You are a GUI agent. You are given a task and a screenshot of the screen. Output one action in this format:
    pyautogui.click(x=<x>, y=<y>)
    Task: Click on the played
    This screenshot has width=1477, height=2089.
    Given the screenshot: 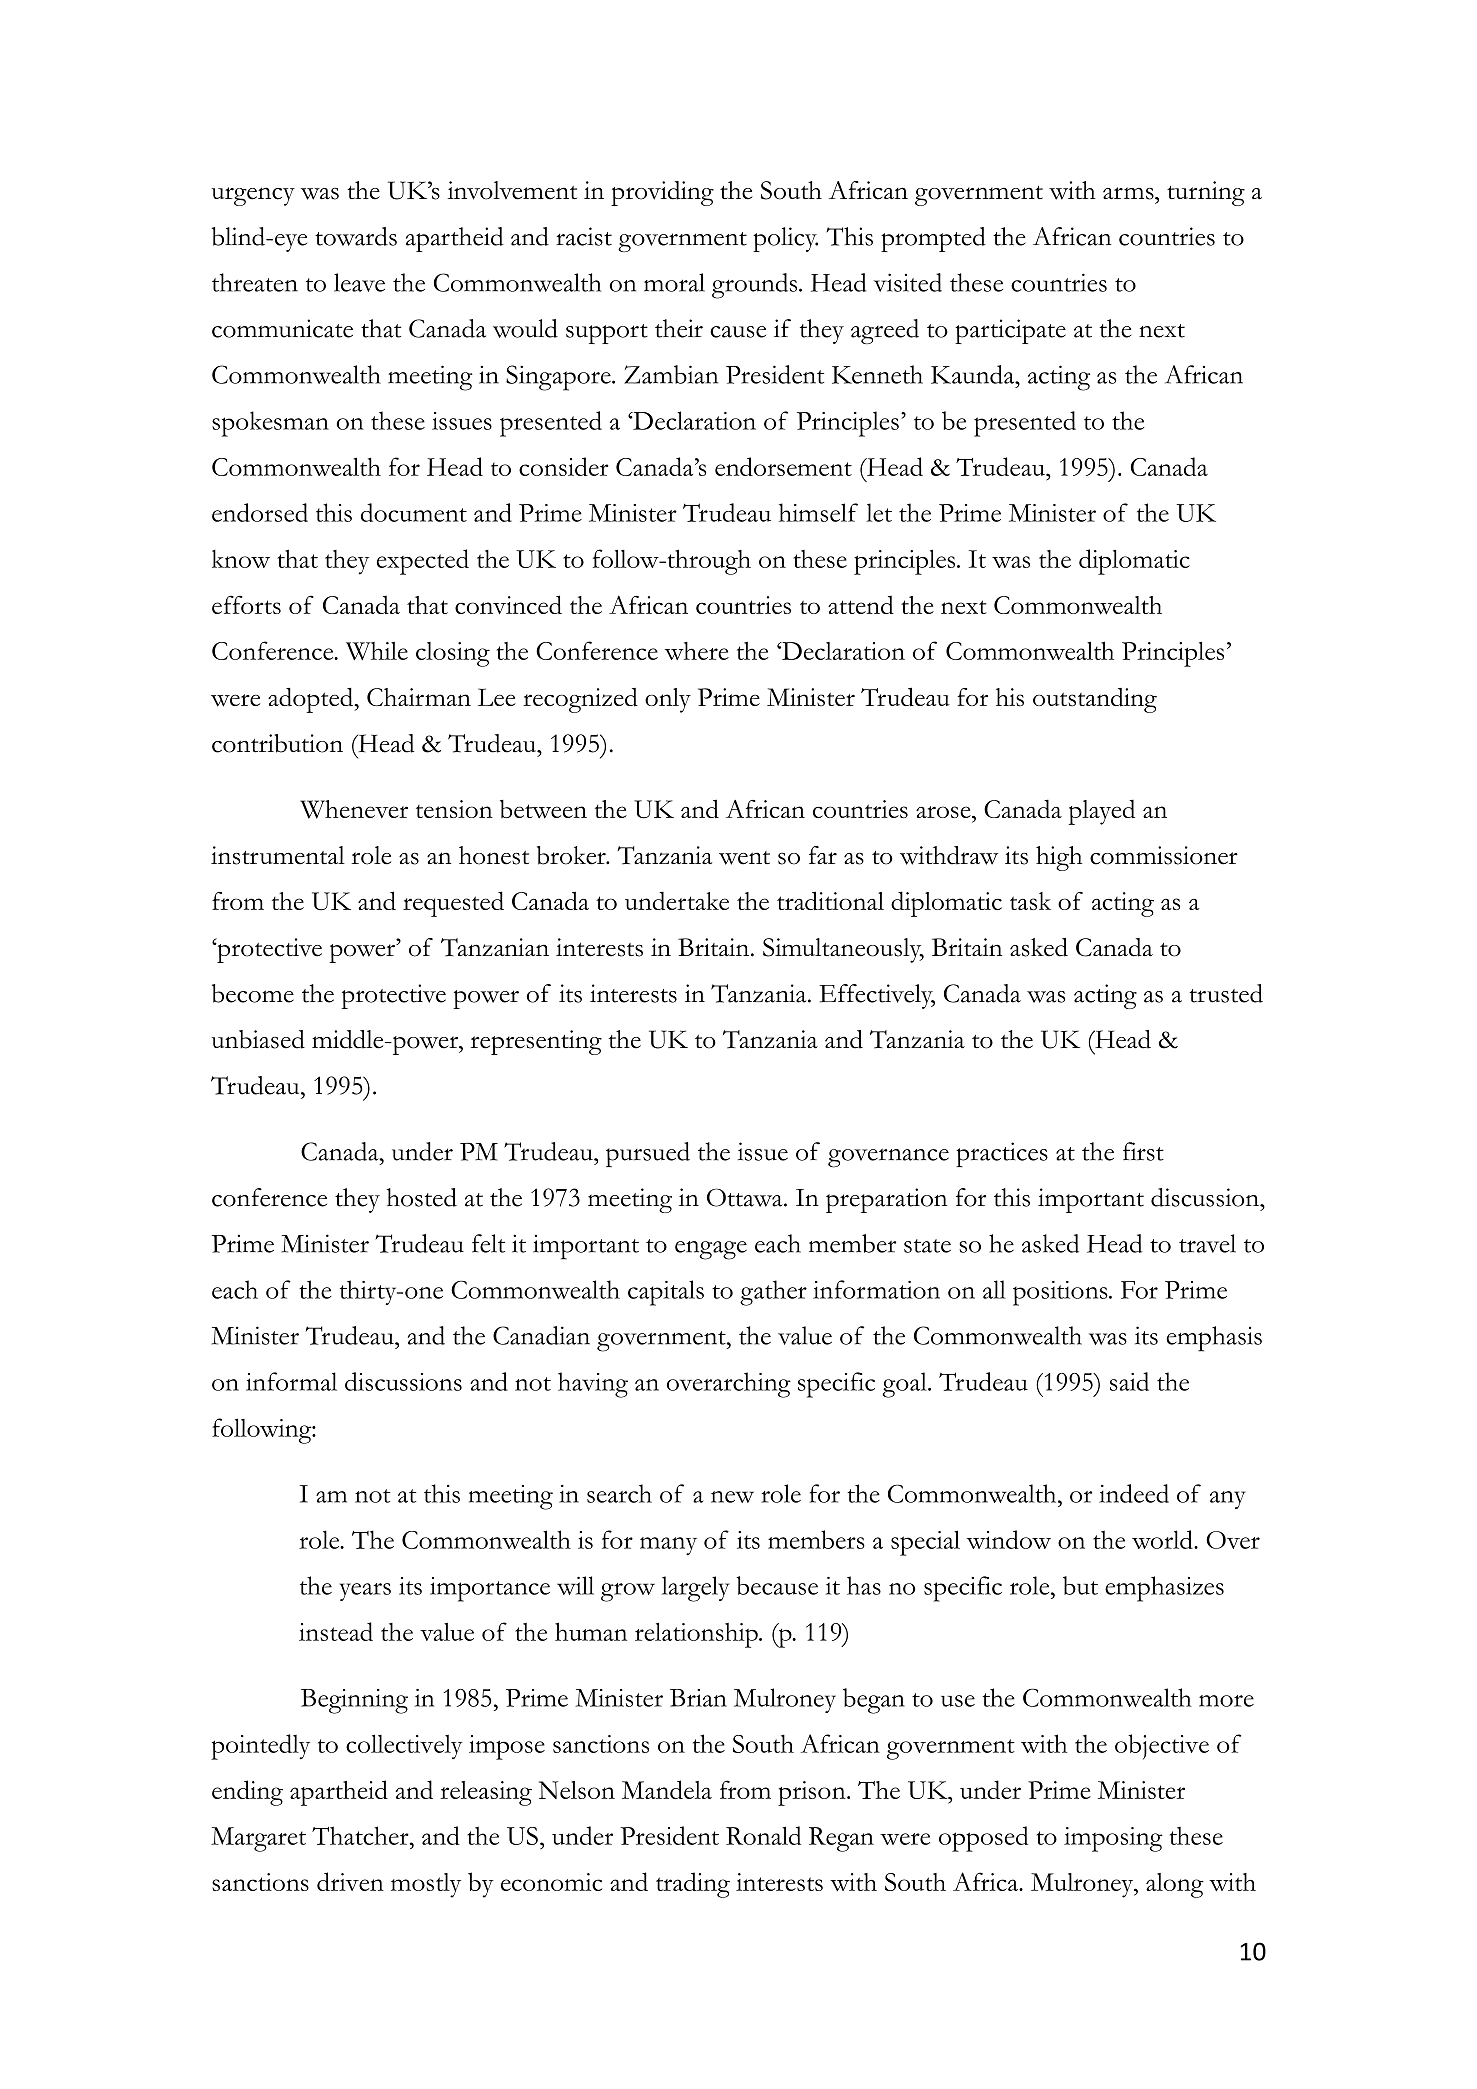 What is the action you would take?
    pyautogui.click(x=1102, y=812)
